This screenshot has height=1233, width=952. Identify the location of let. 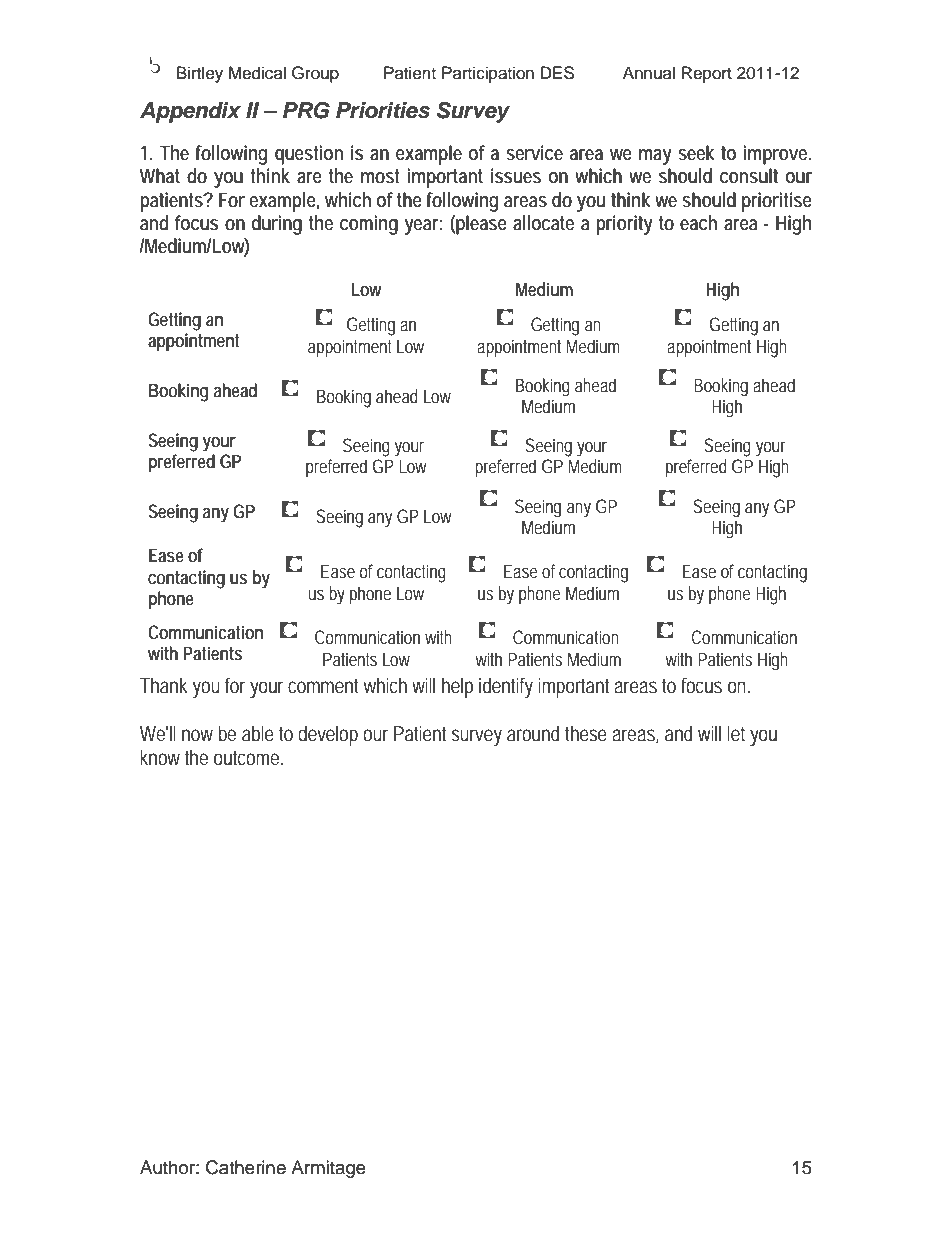
(736, 734).
